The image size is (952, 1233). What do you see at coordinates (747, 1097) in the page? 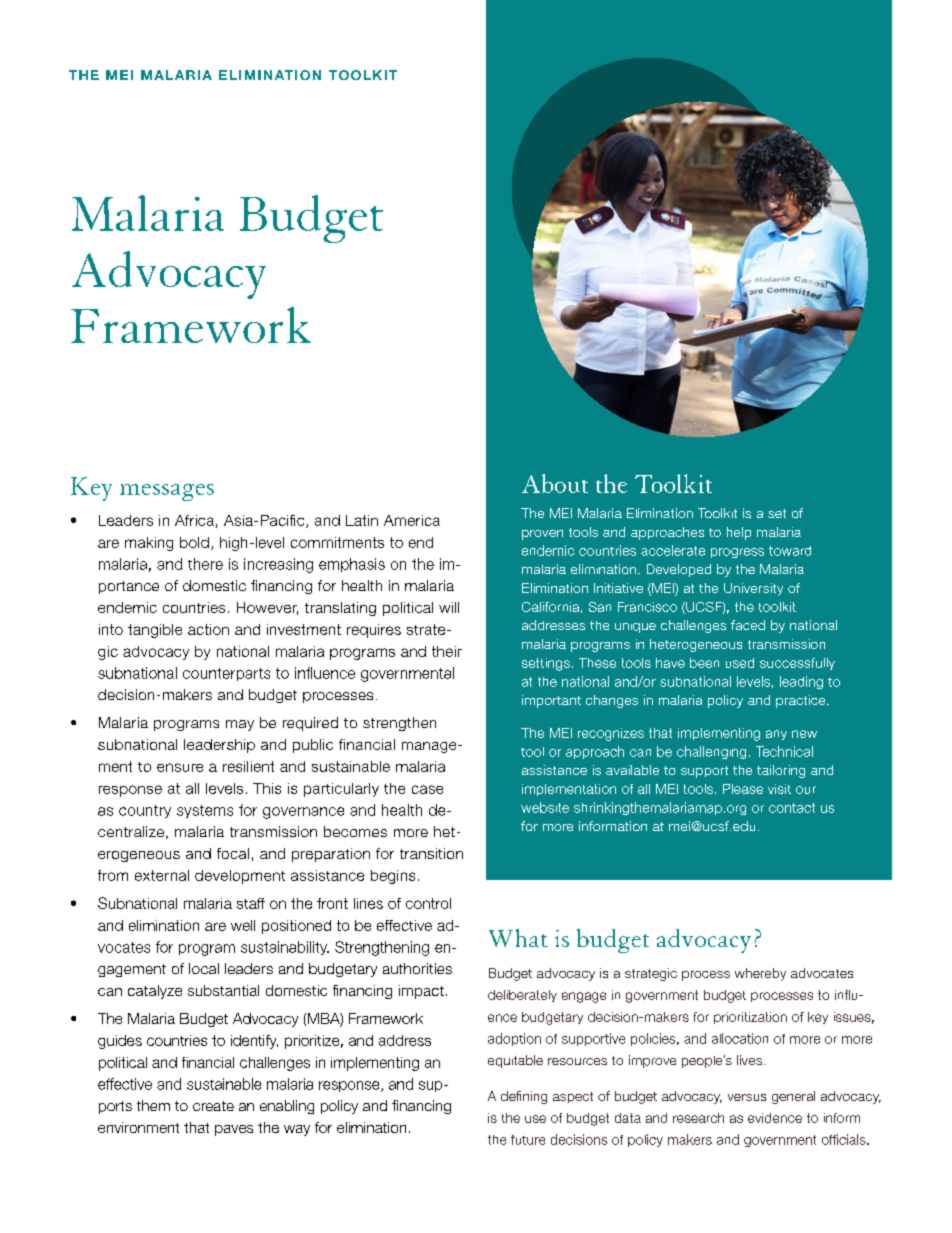
I see `versus` at bounding box center [747, 1097].
